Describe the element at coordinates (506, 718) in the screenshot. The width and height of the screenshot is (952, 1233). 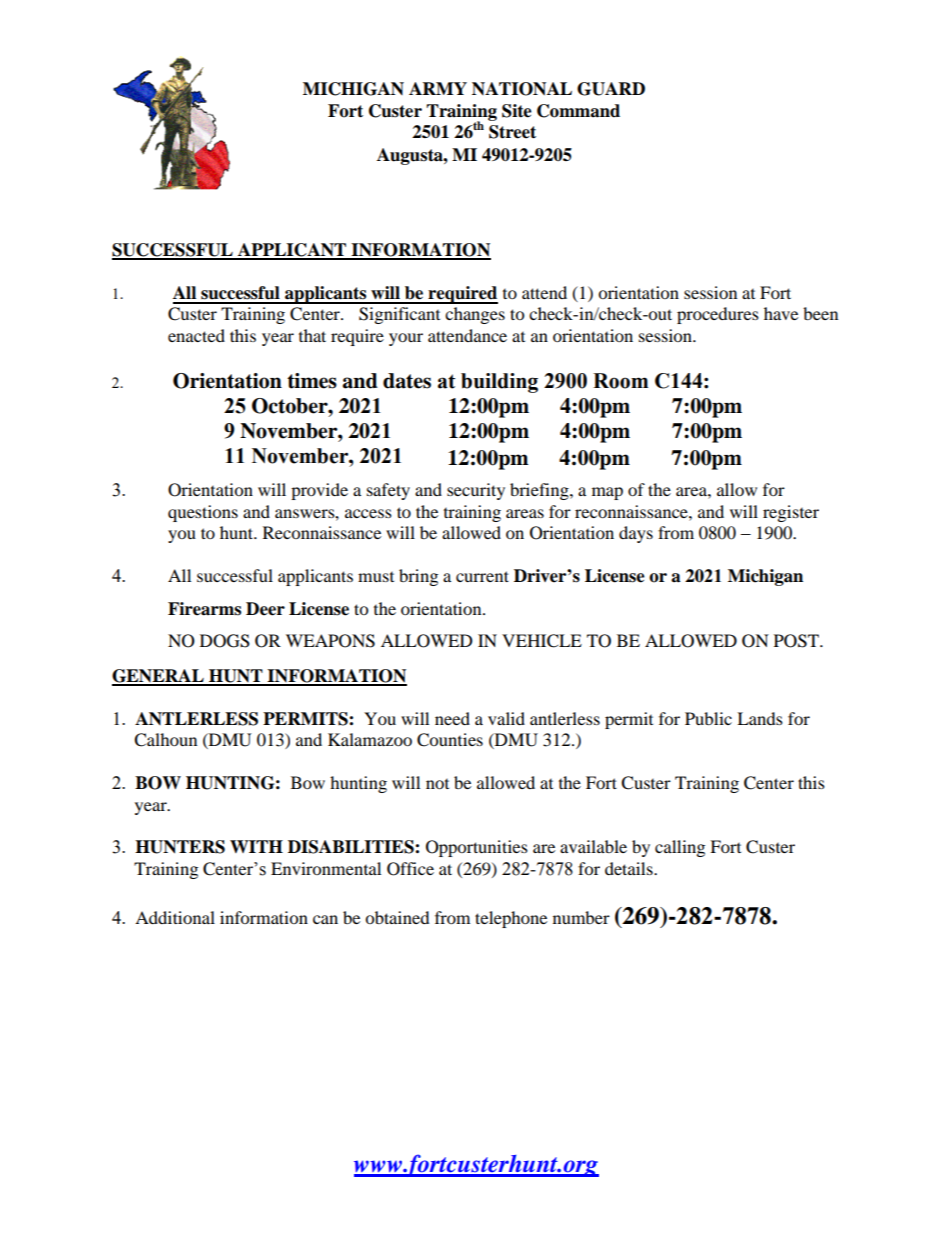
I see `valid` at that location.
